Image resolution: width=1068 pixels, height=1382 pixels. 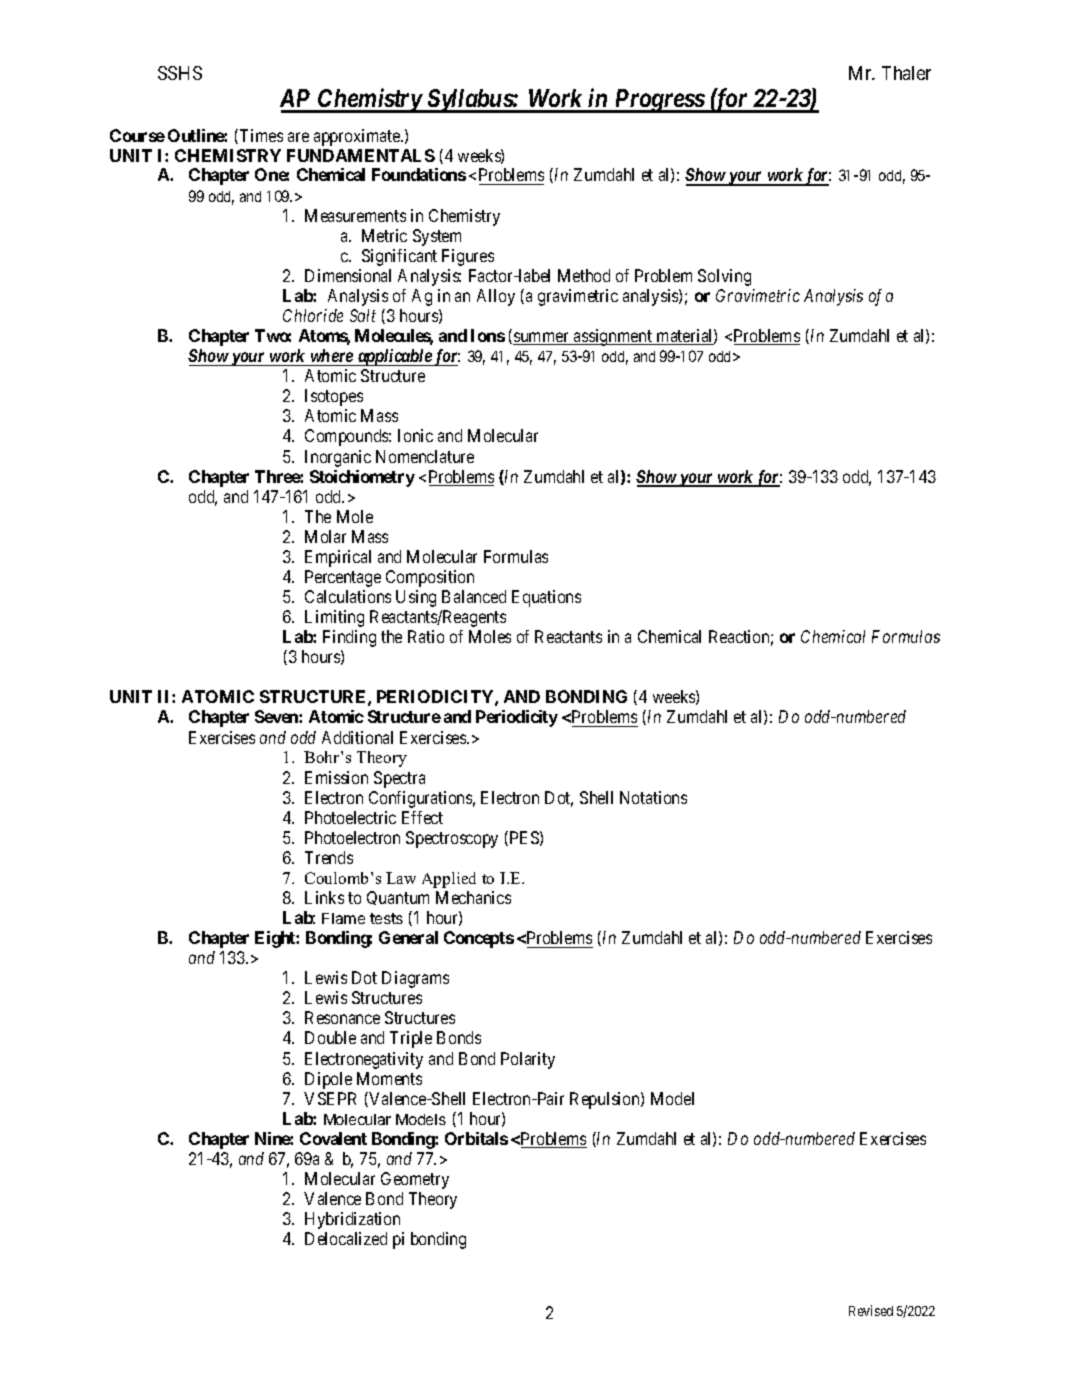 What do you see at coordinates (906, 73) in the document?
I see `Thaler` at bounding box center [906, 73].
